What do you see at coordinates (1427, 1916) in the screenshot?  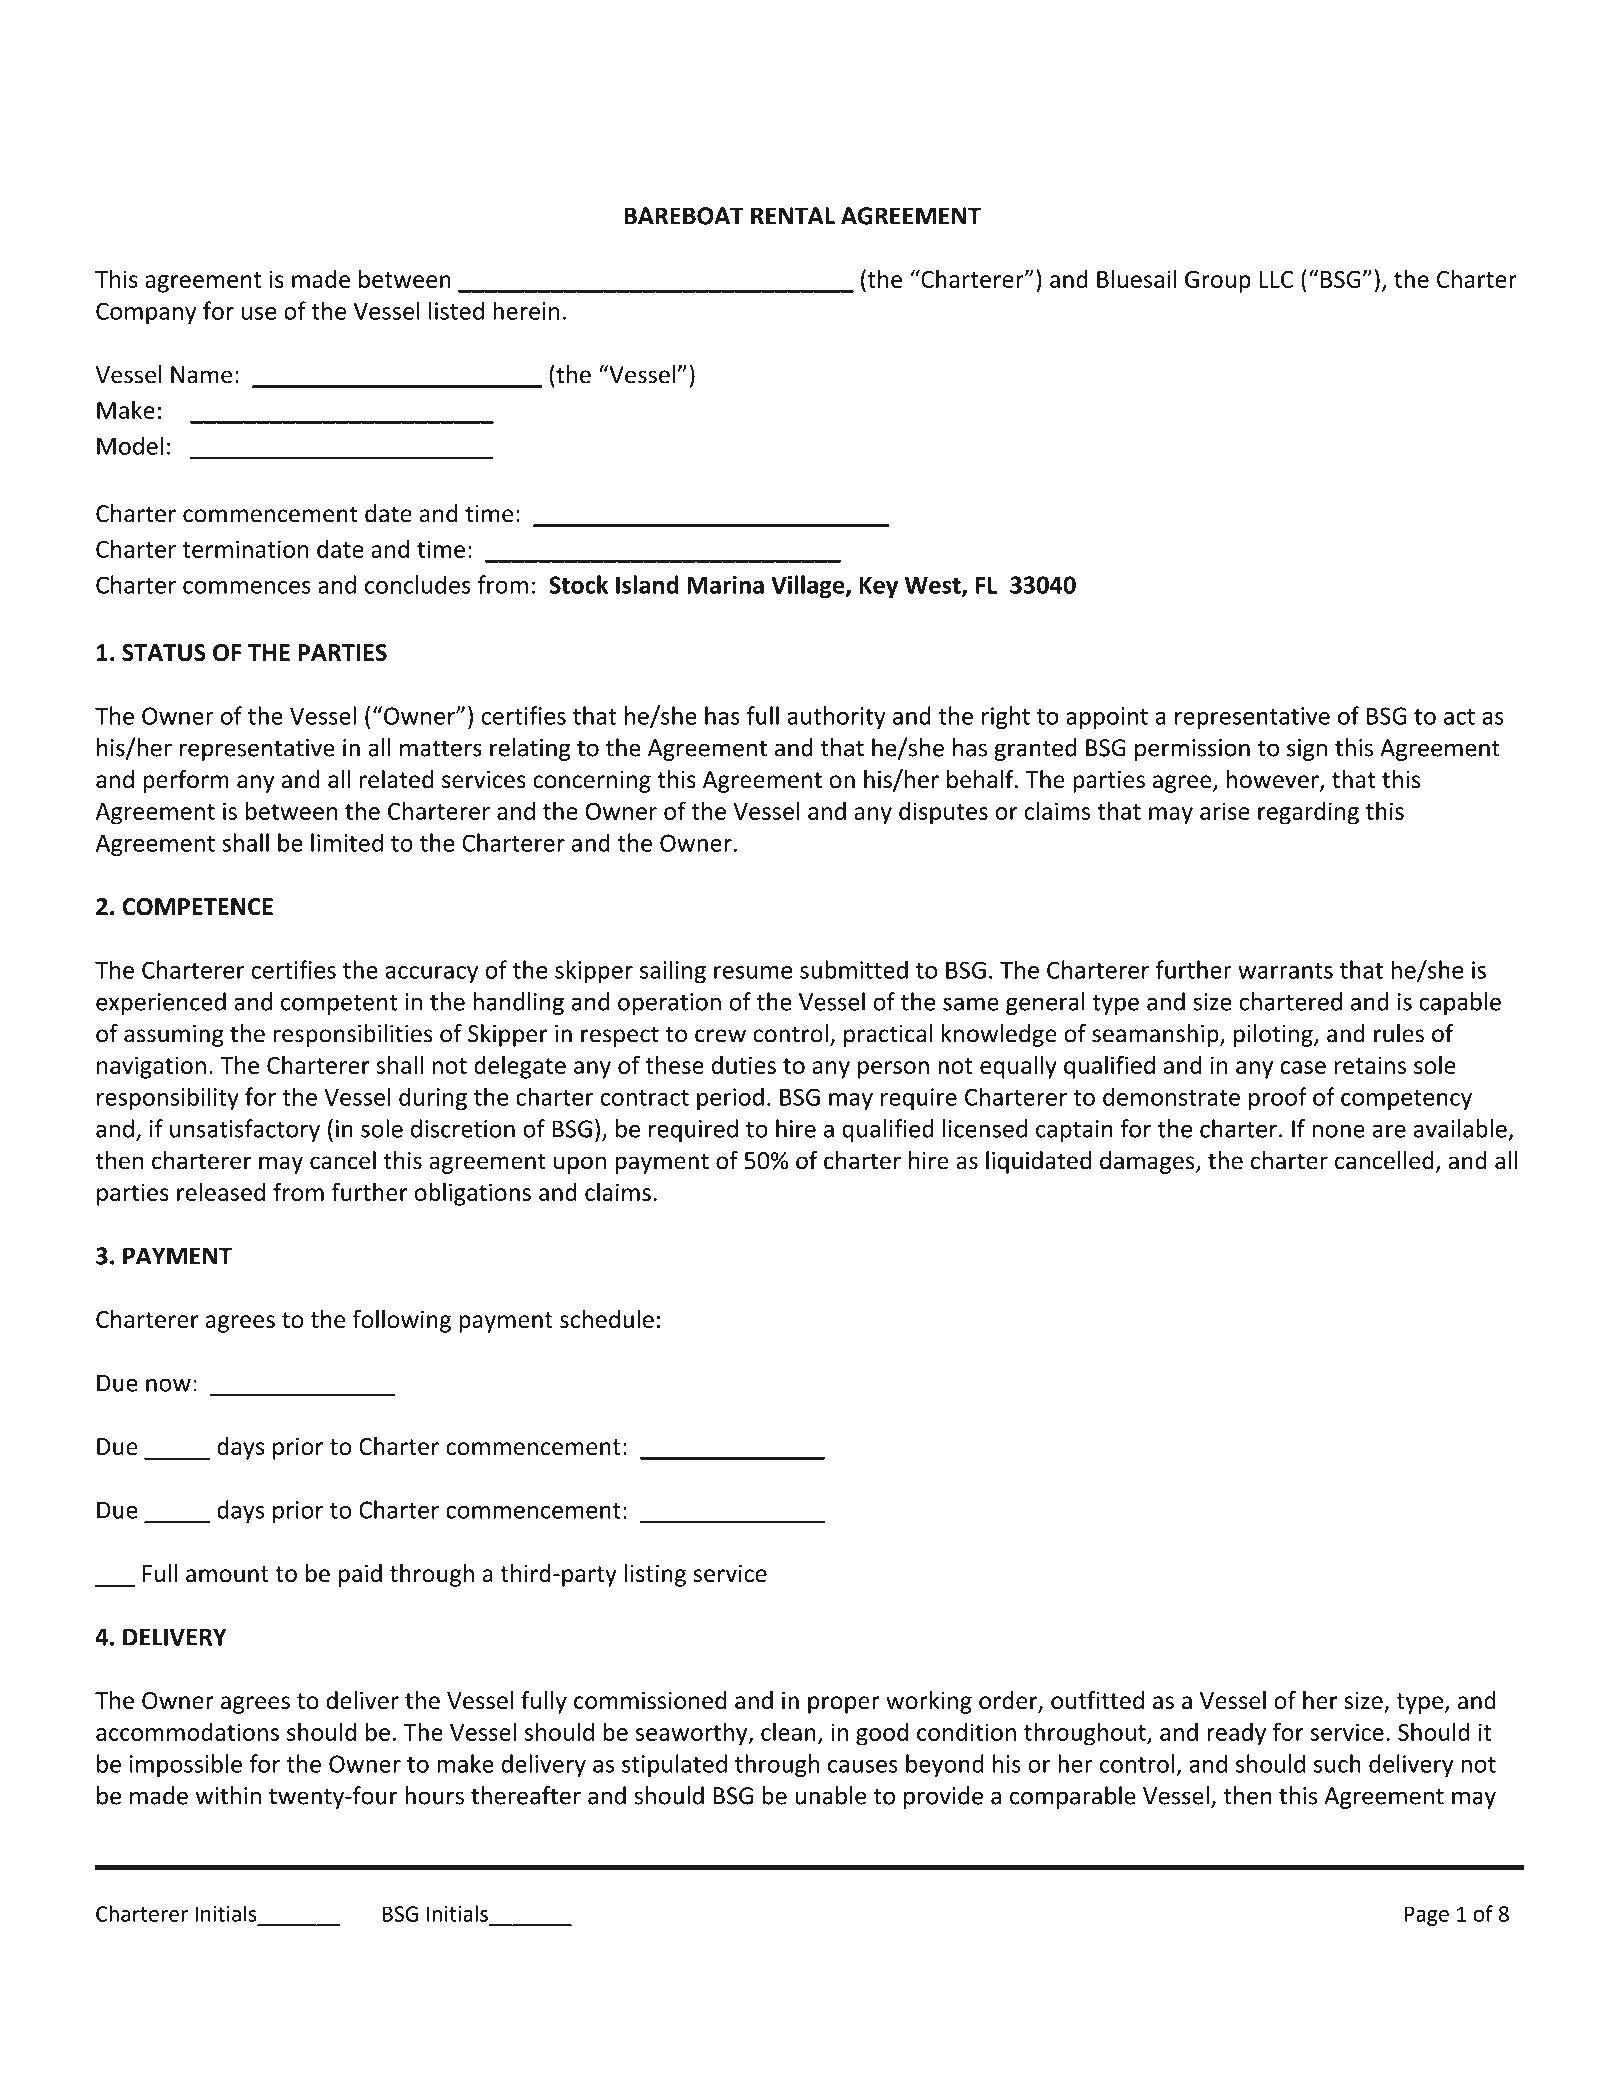 I see `Page` at bounding box center [1427, 1916].
